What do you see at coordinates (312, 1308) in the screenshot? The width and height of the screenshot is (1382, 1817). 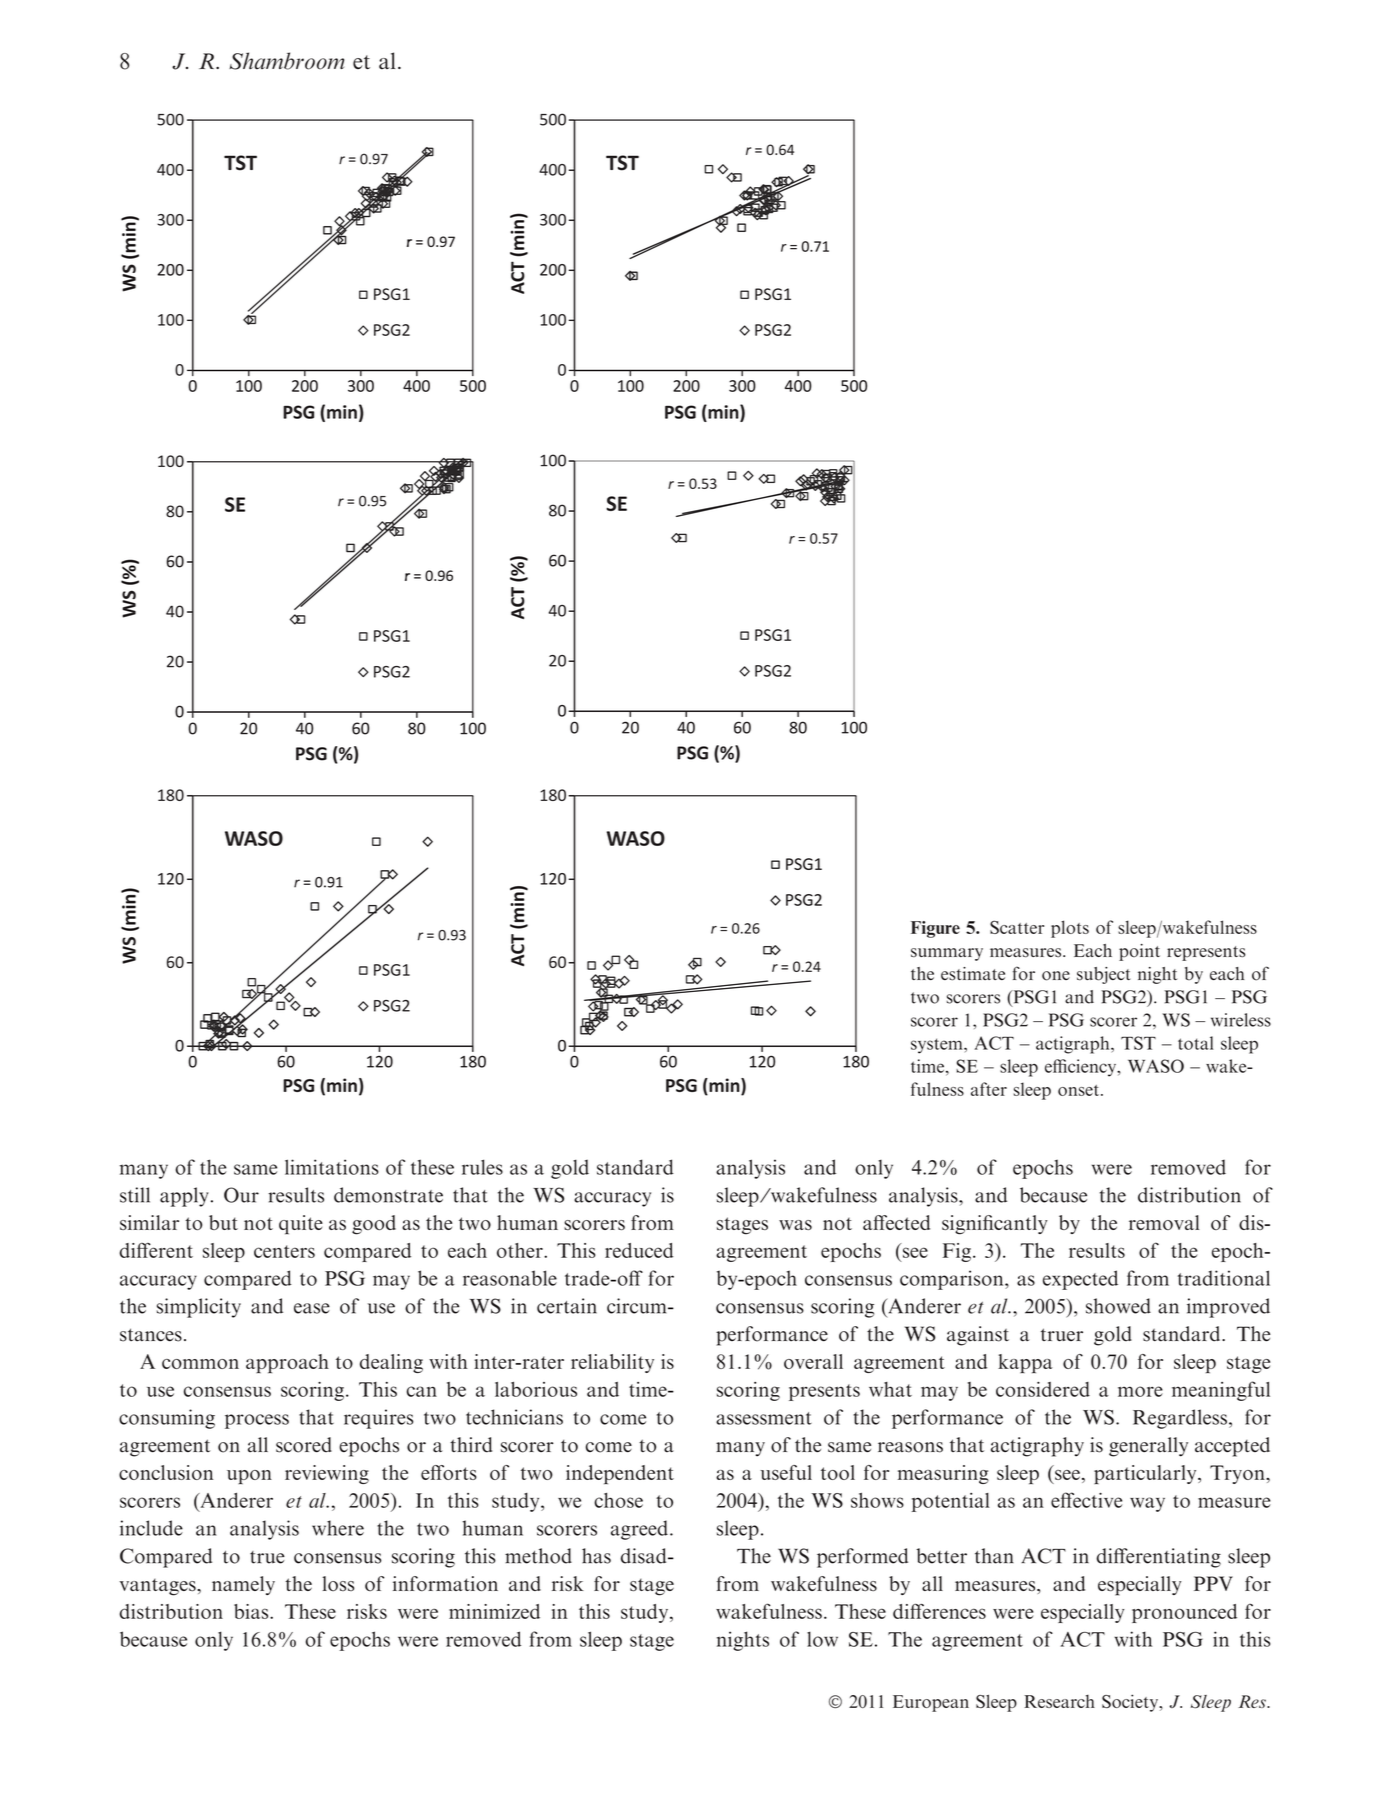 I see `ease` at bounding box center [312, 1308].
